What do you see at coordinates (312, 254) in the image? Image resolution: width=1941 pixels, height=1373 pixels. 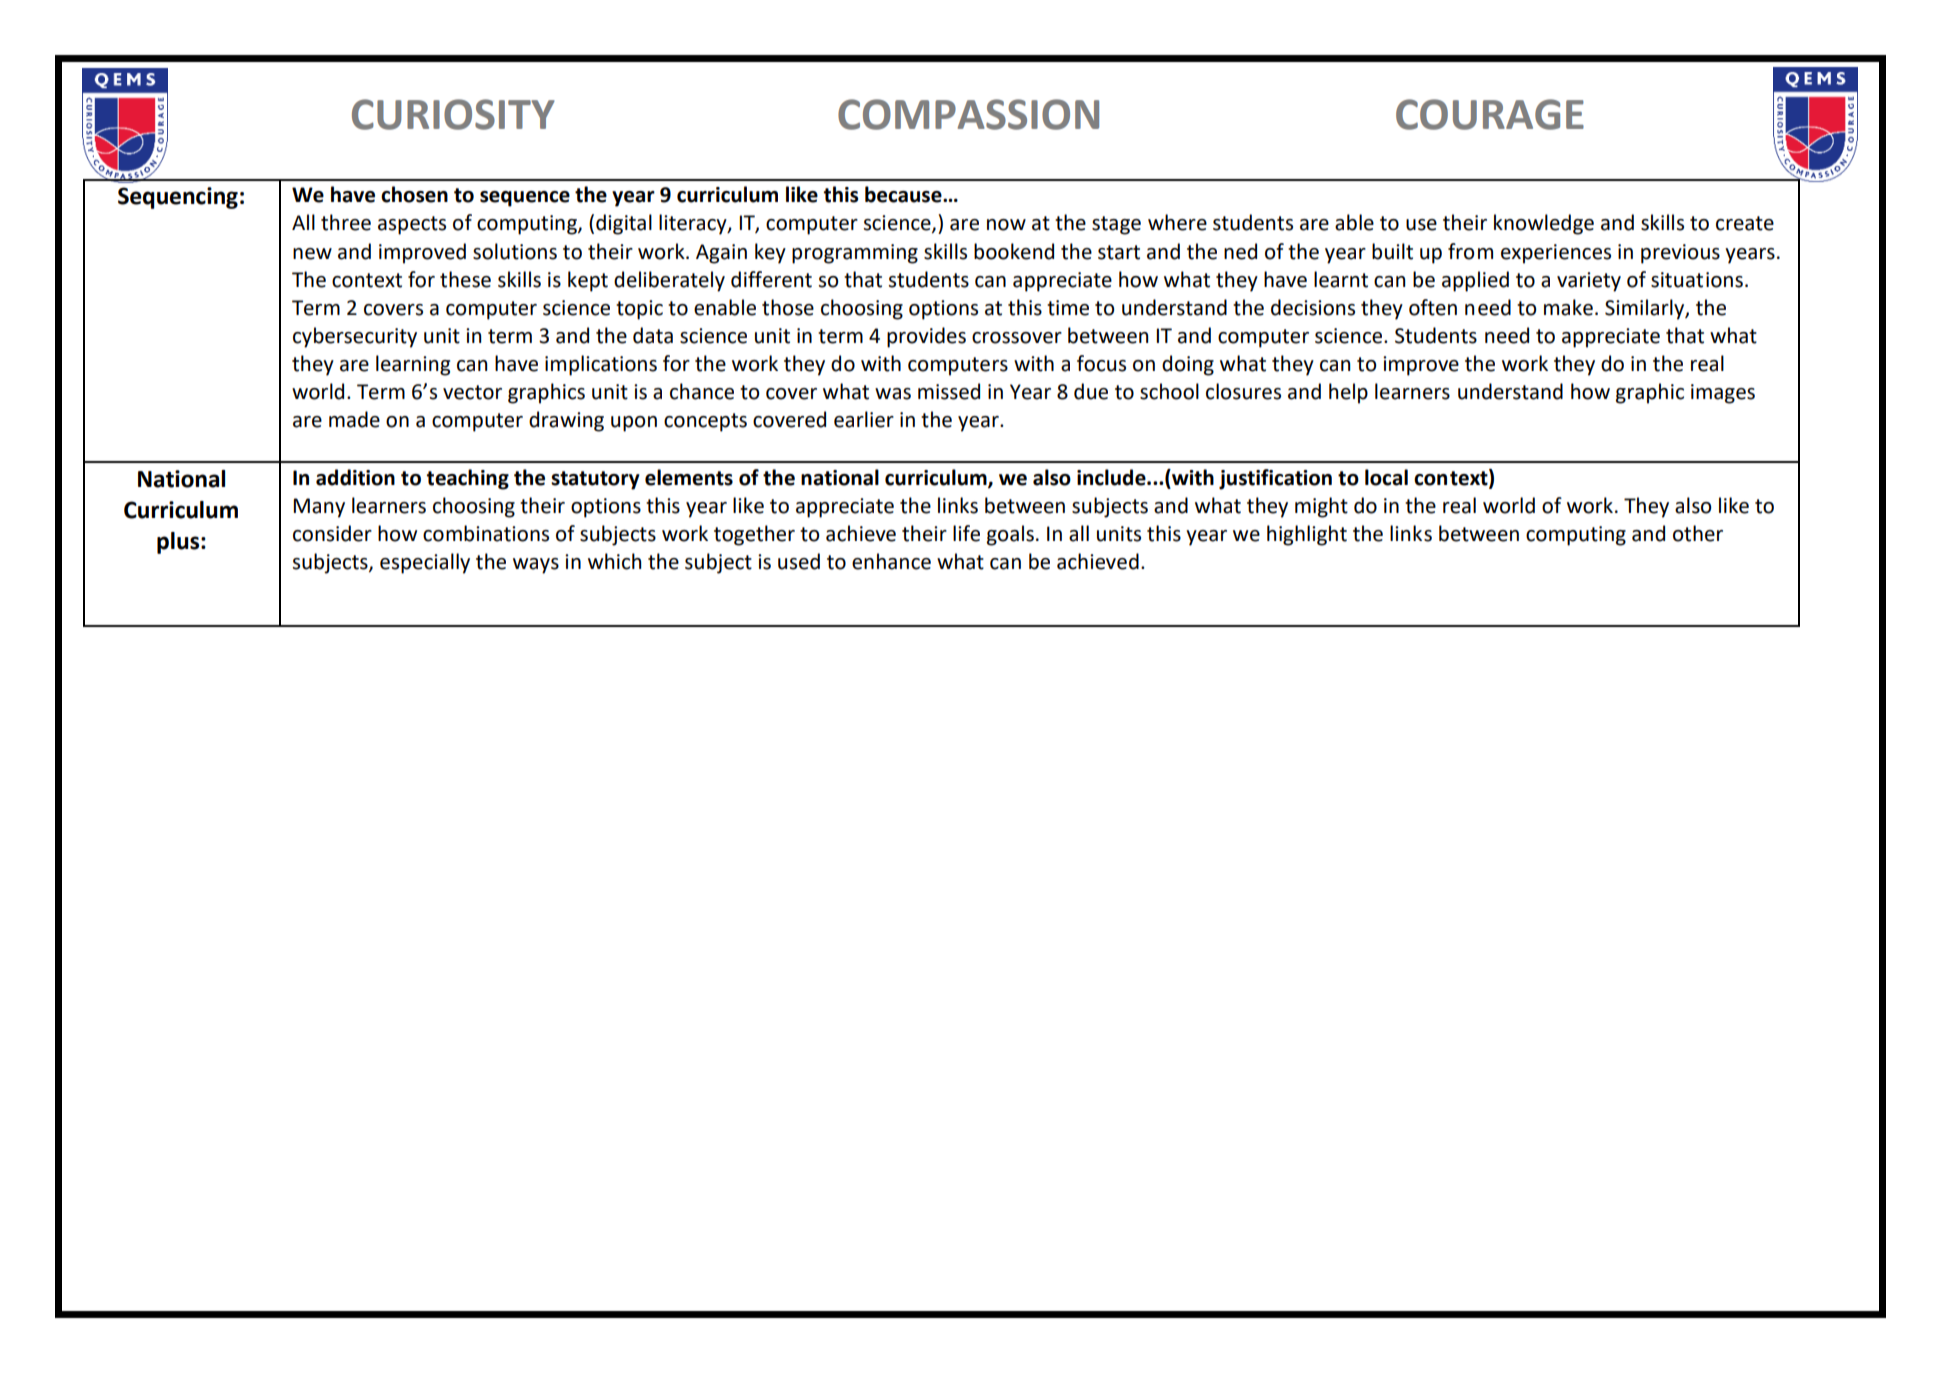 I see `new` at bounding box center [312, 254].
